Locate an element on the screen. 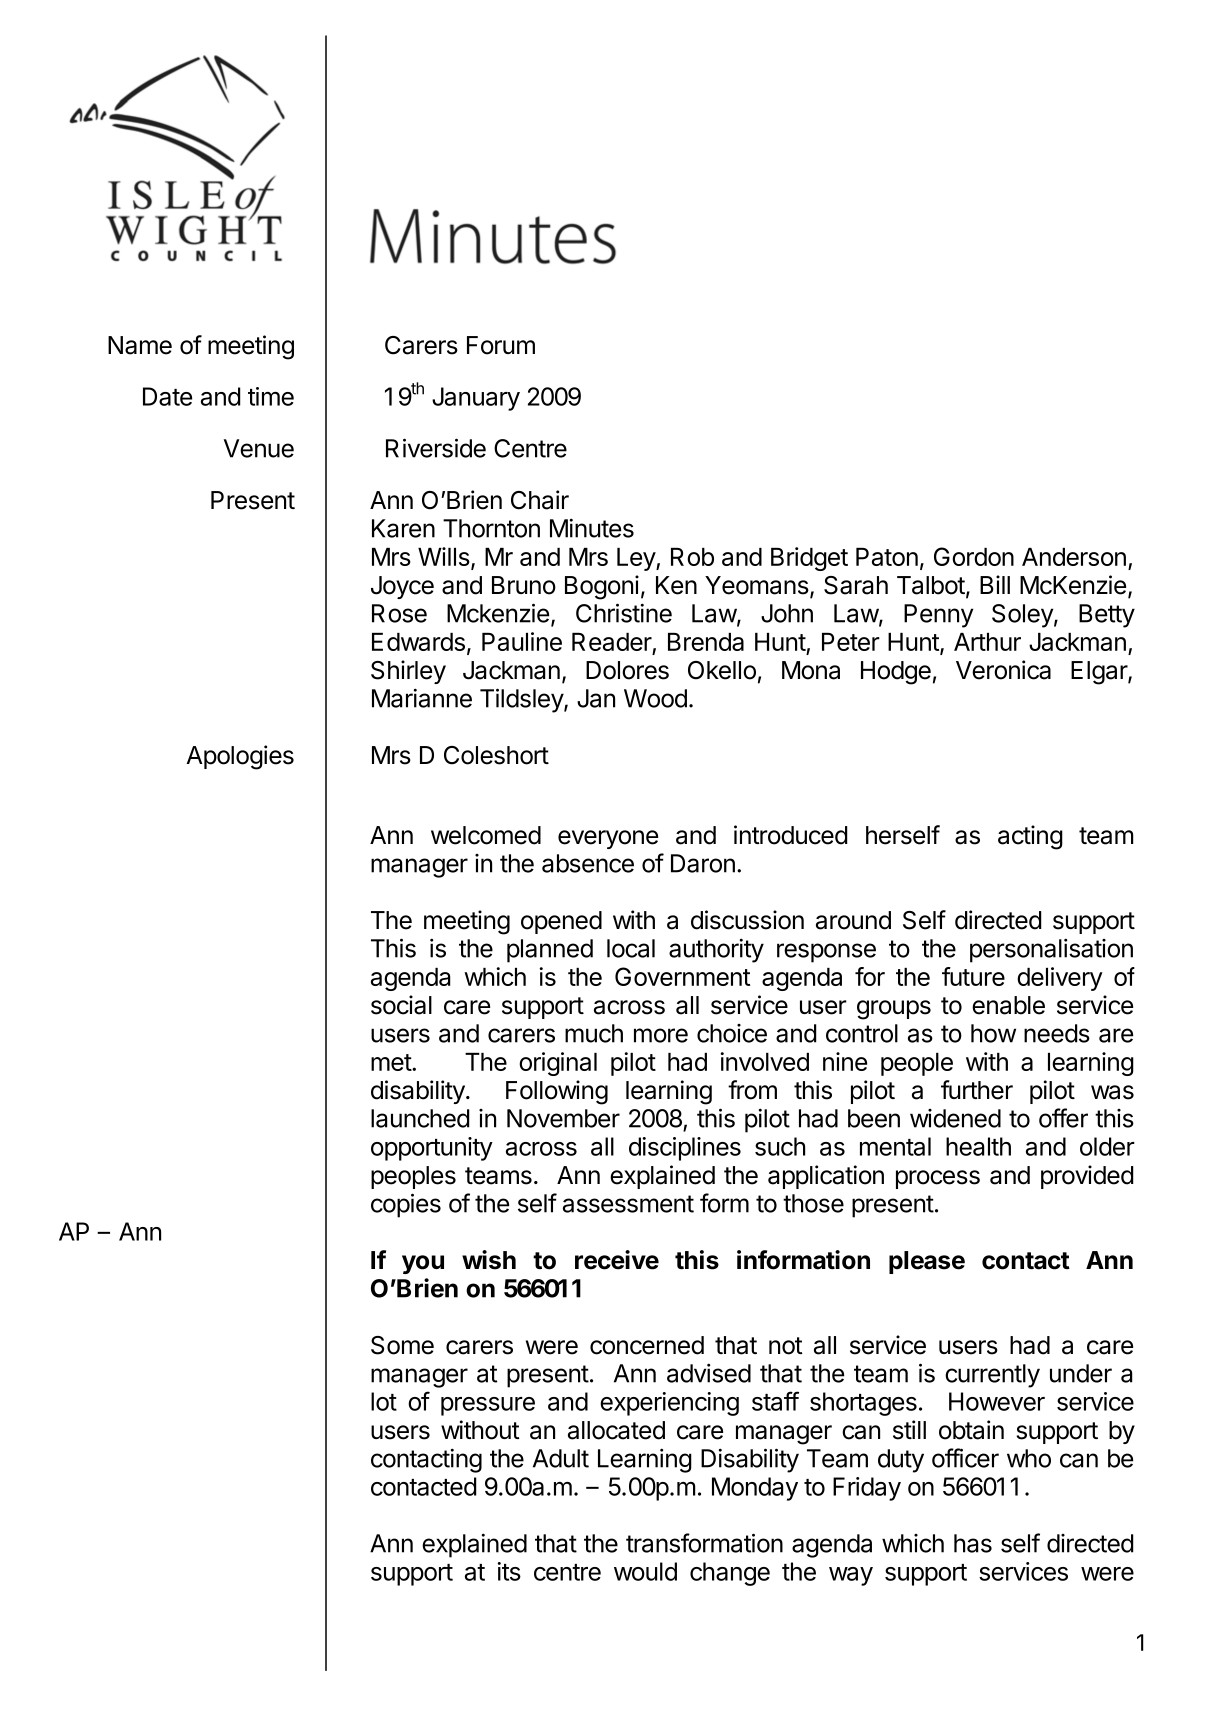 Image resolution: width=1222 pixels, height=1729 pixels. its is located at coordinates (509, 1571).
